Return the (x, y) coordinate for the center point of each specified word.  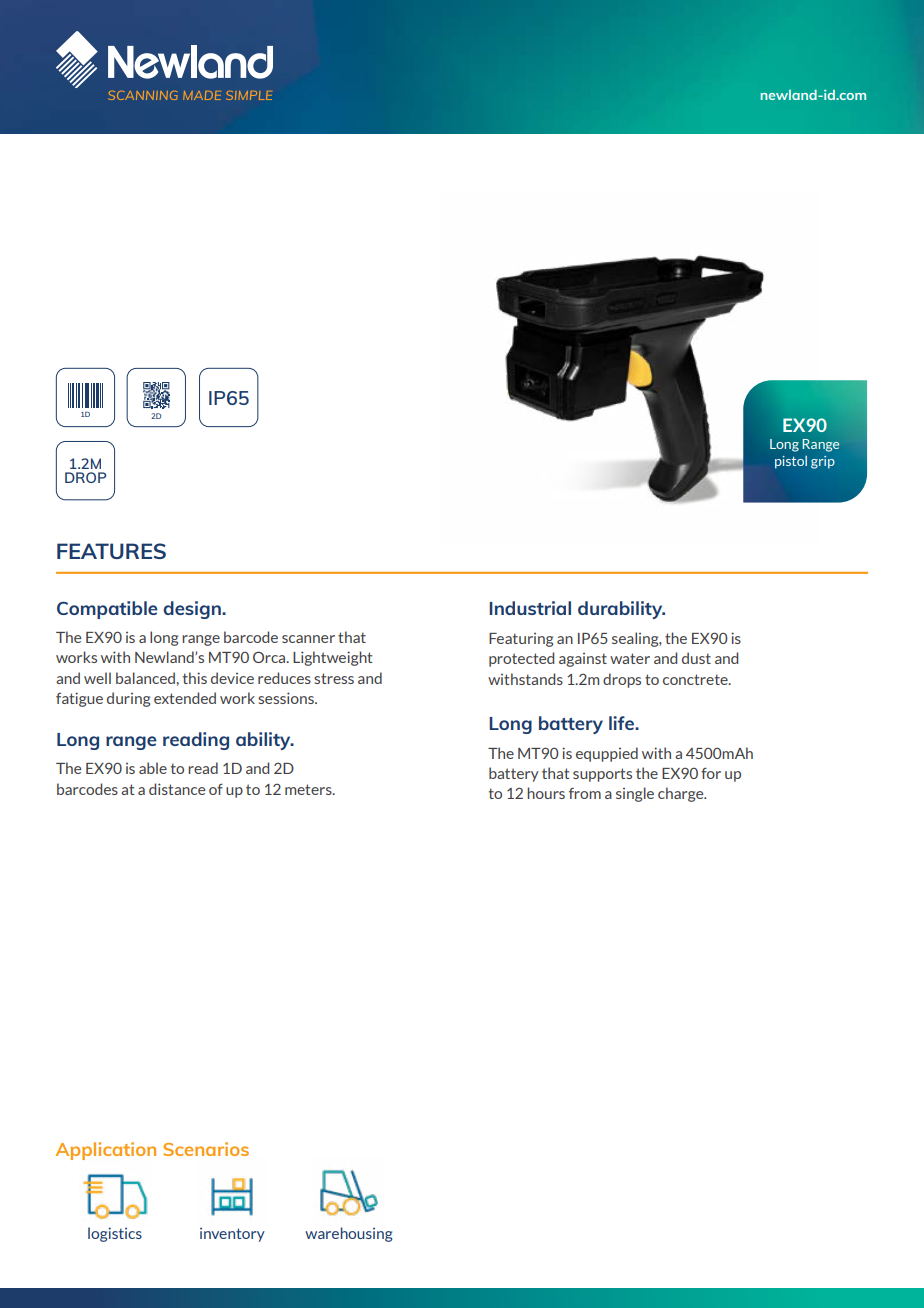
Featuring (521, 640)
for (711, 773)
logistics (115, 1234)
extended (185, 698)
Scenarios (206, 1149)
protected (521, 659)
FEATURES (111, 551)
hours (546, 793)
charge (682, 794)
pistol (791, 462)
